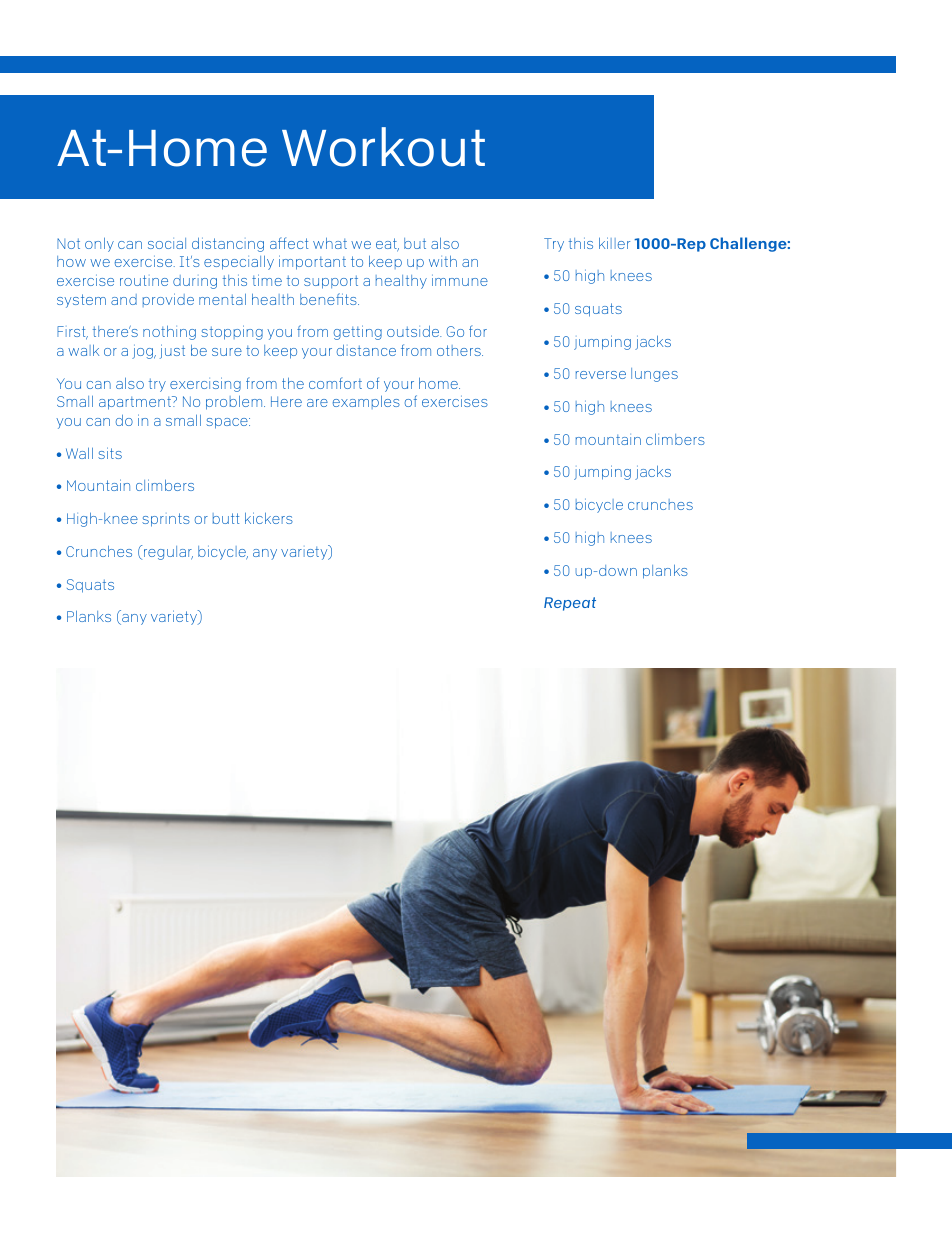 This page has height=1233, width=952. Describe the element at coordinates (383, 147) in the page. I see `Workout` at that location.
